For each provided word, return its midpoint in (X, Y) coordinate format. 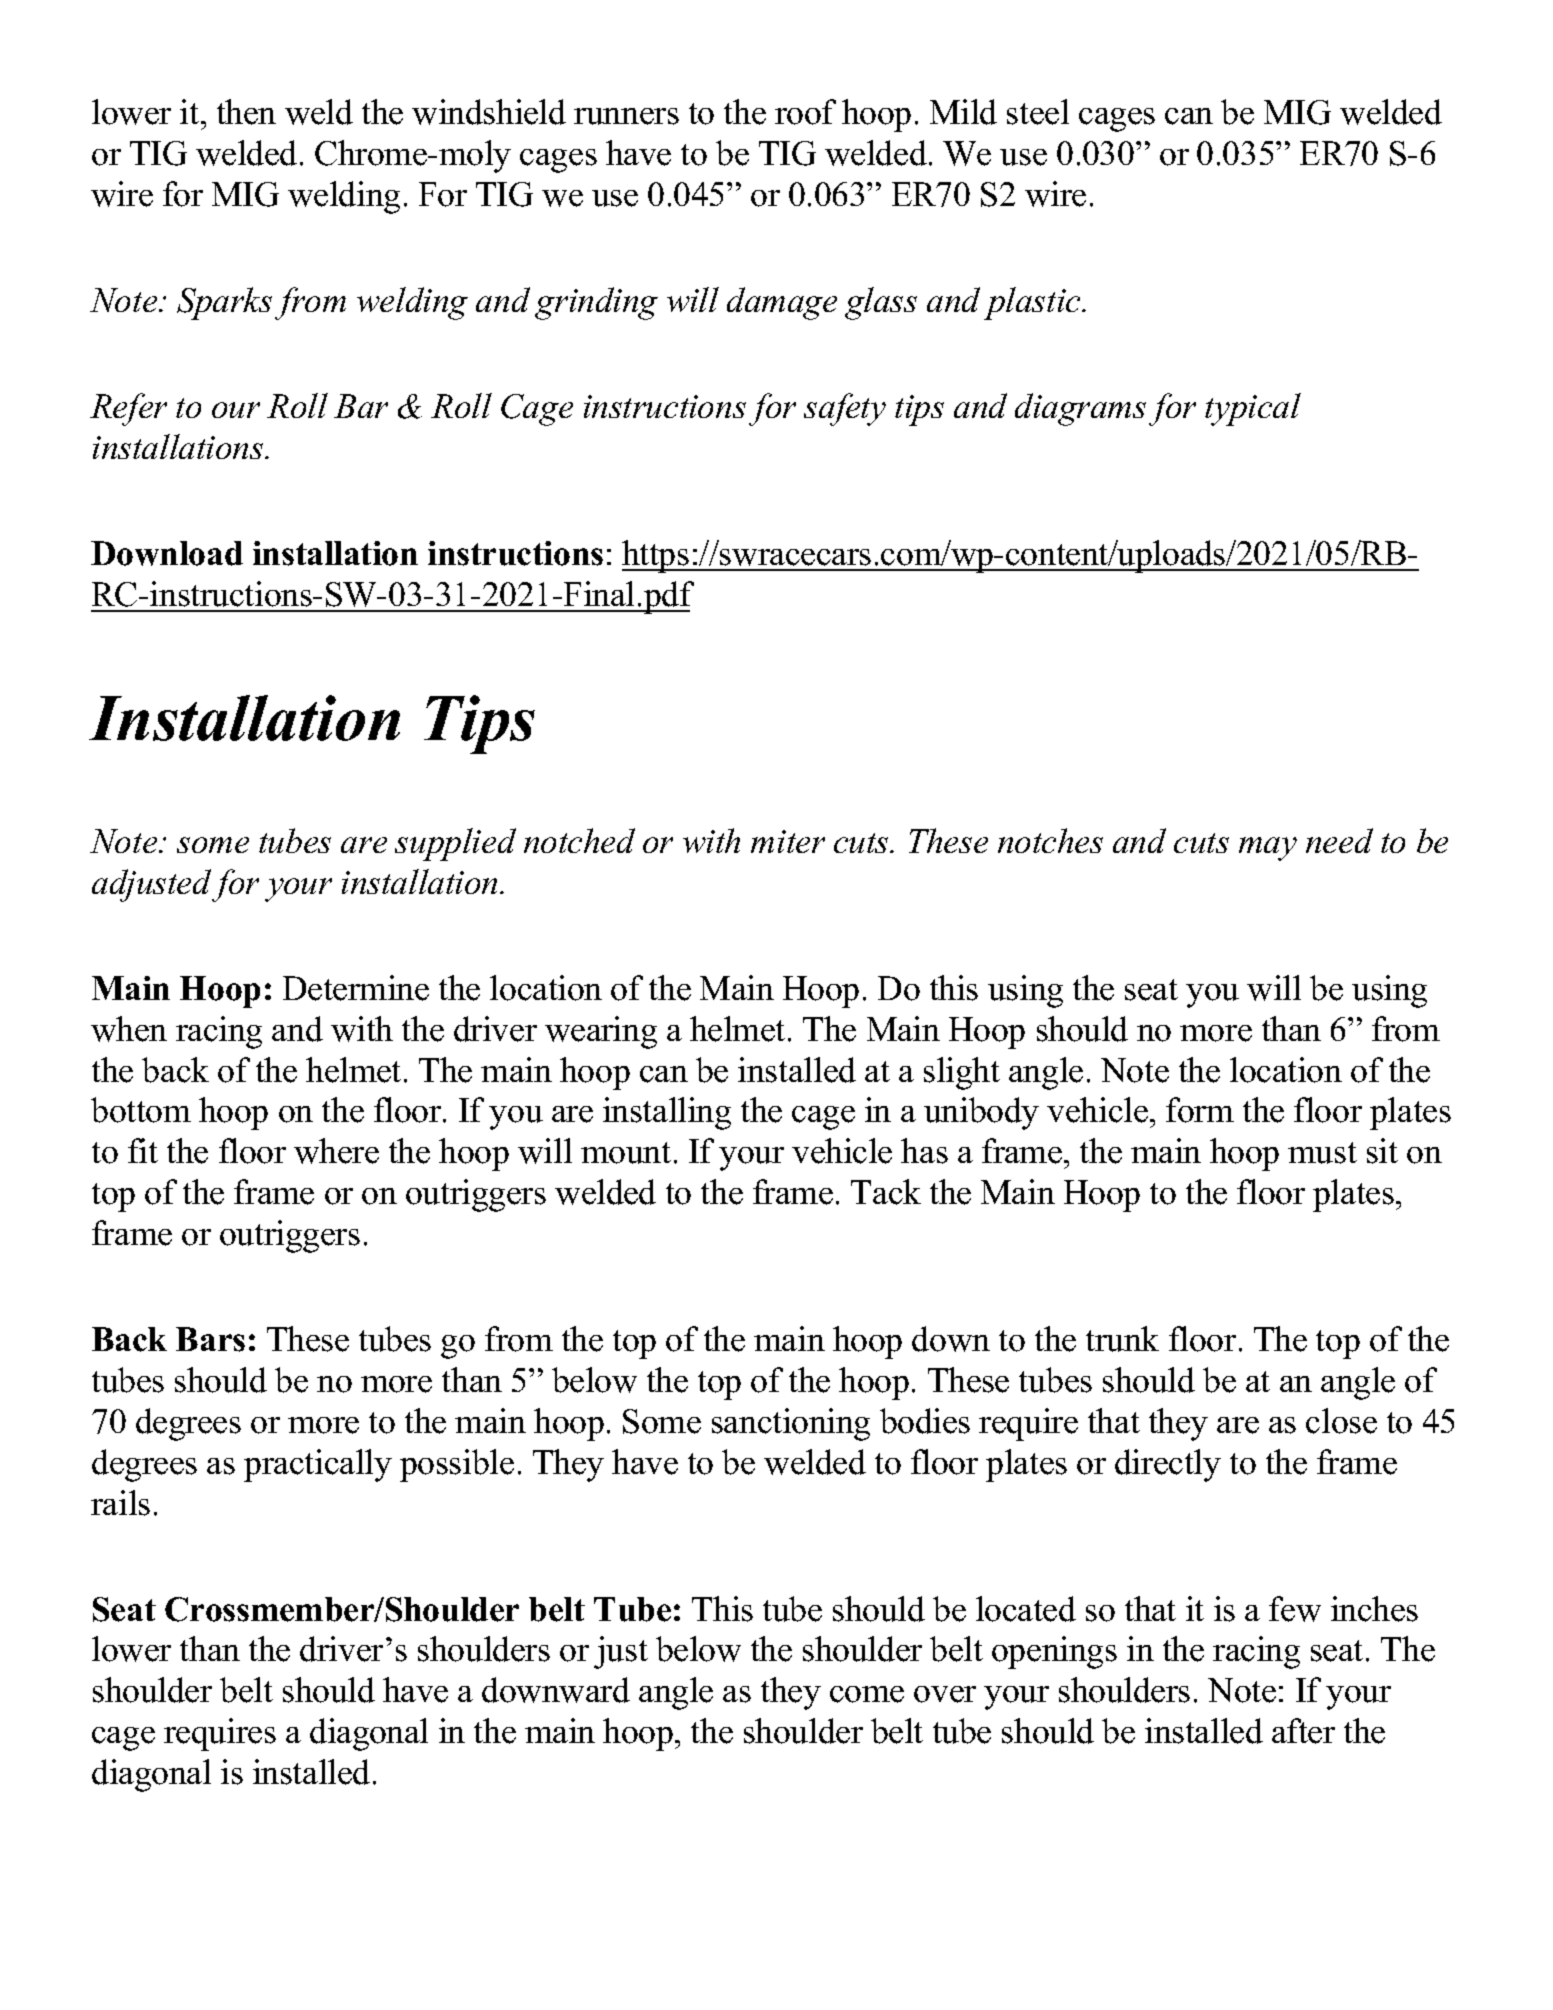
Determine (356, 988)
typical (1253, 409)
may (1268, 849)
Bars (210, 1339)
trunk (1122, 1339)
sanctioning (791, 1424)
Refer (128, 409)
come (867, 1694)
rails (120, 1503)
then (246, 112)
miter (788, 841)
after (1303, 1731)
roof (805, 112)
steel (1038, 112)
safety (845, 409)
